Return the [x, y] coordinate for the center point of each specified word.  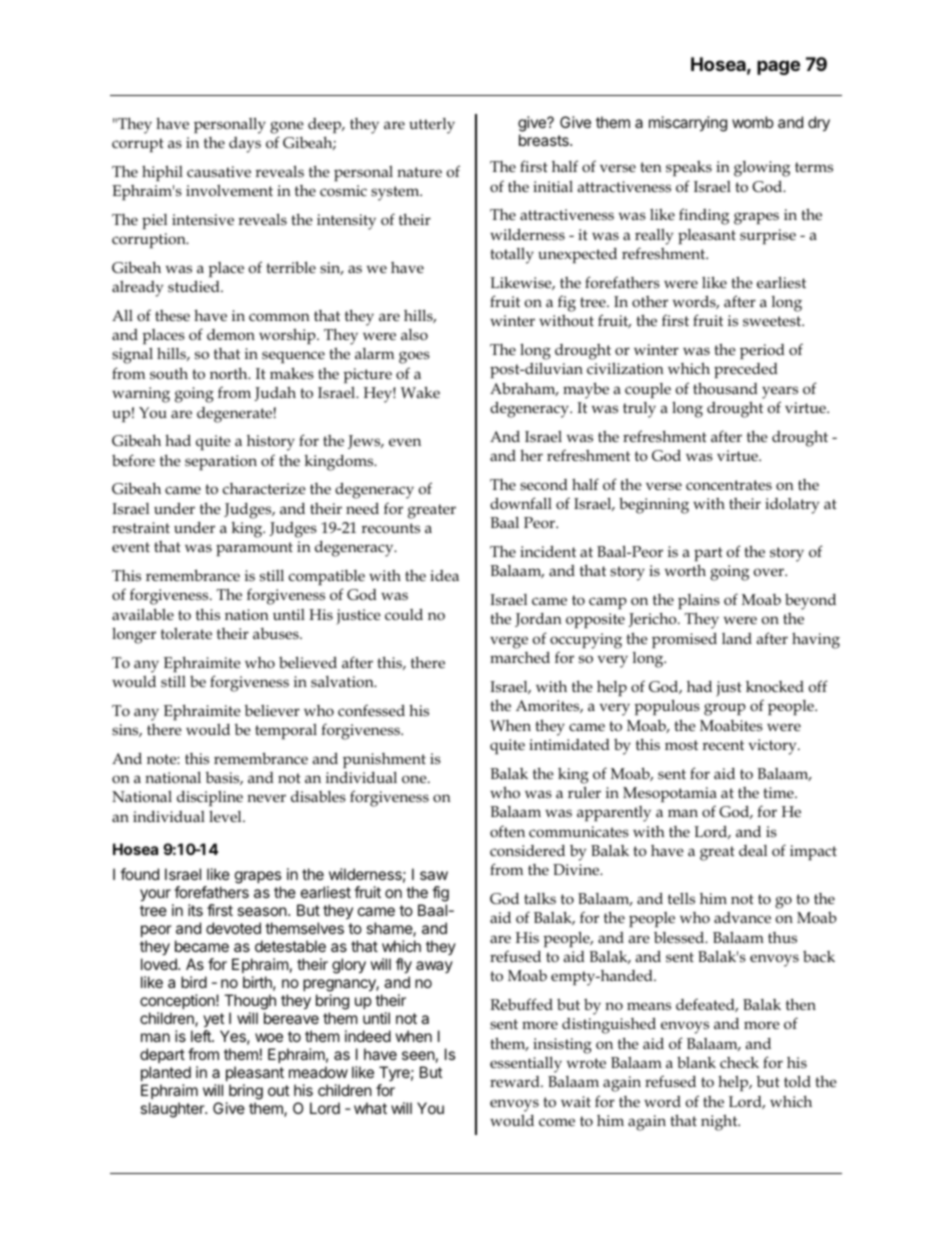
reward [516, 1081]
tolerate [186, 634]
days [245, 145]
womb [753, 122]
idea [444, 575]
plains [699, 601]
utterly [432, 126]
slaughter [173, 1110]
